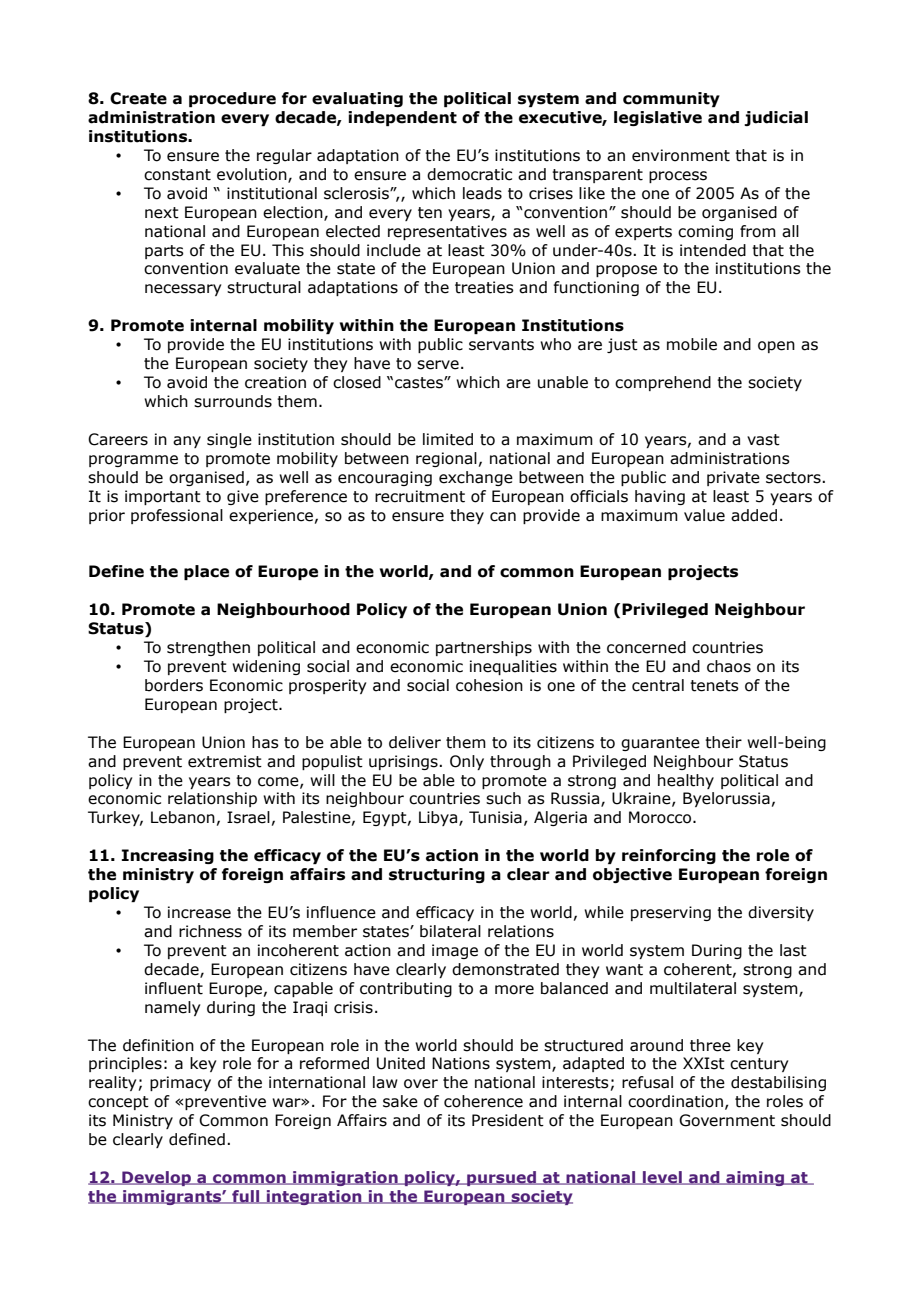  What do you see at coordinates (402, 118) in the screenshot?
I see `independent` at bounding box center [402, 118].
